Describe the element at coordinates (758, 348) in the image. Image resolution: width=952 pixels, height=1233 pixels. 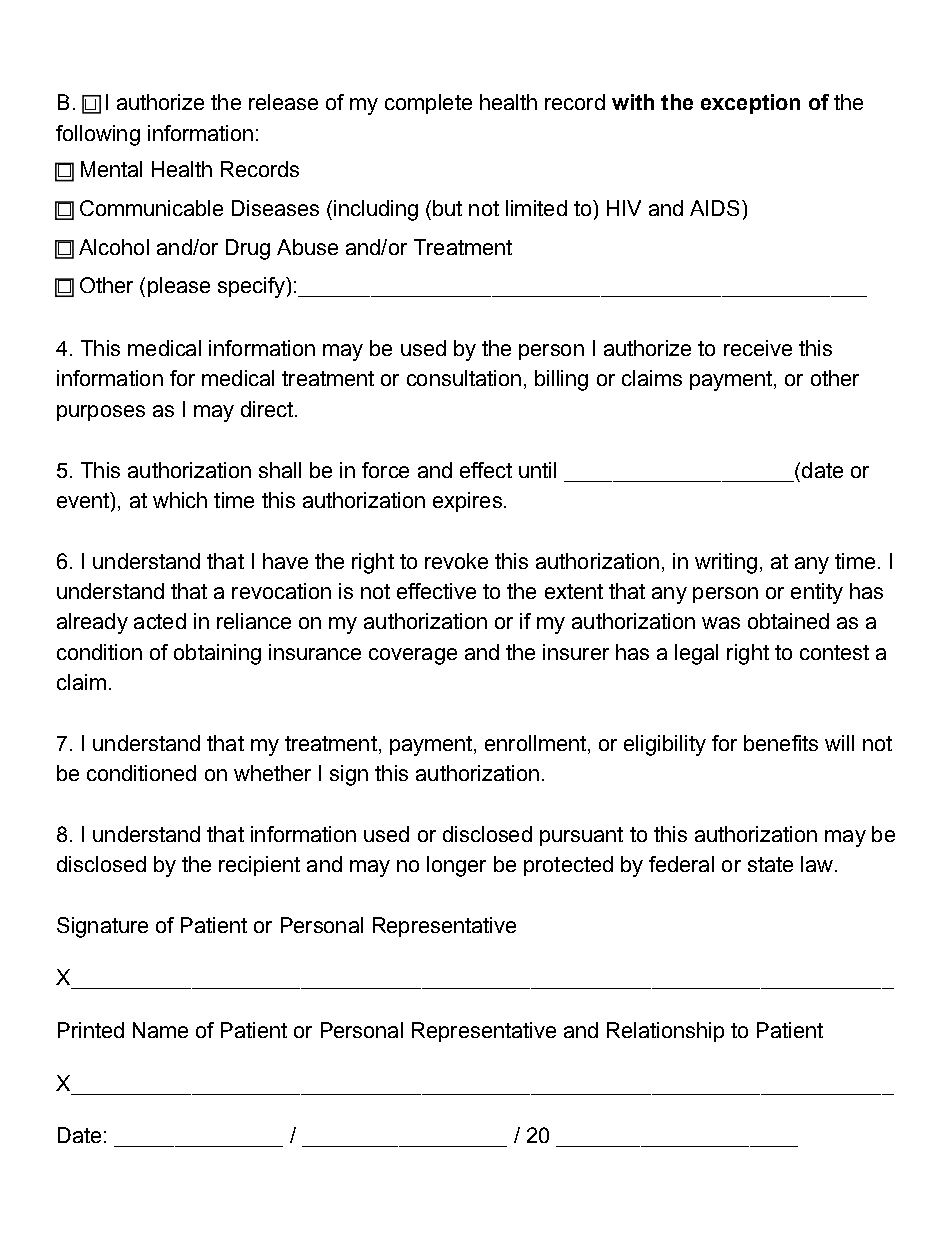
I see `receive` at that location.
